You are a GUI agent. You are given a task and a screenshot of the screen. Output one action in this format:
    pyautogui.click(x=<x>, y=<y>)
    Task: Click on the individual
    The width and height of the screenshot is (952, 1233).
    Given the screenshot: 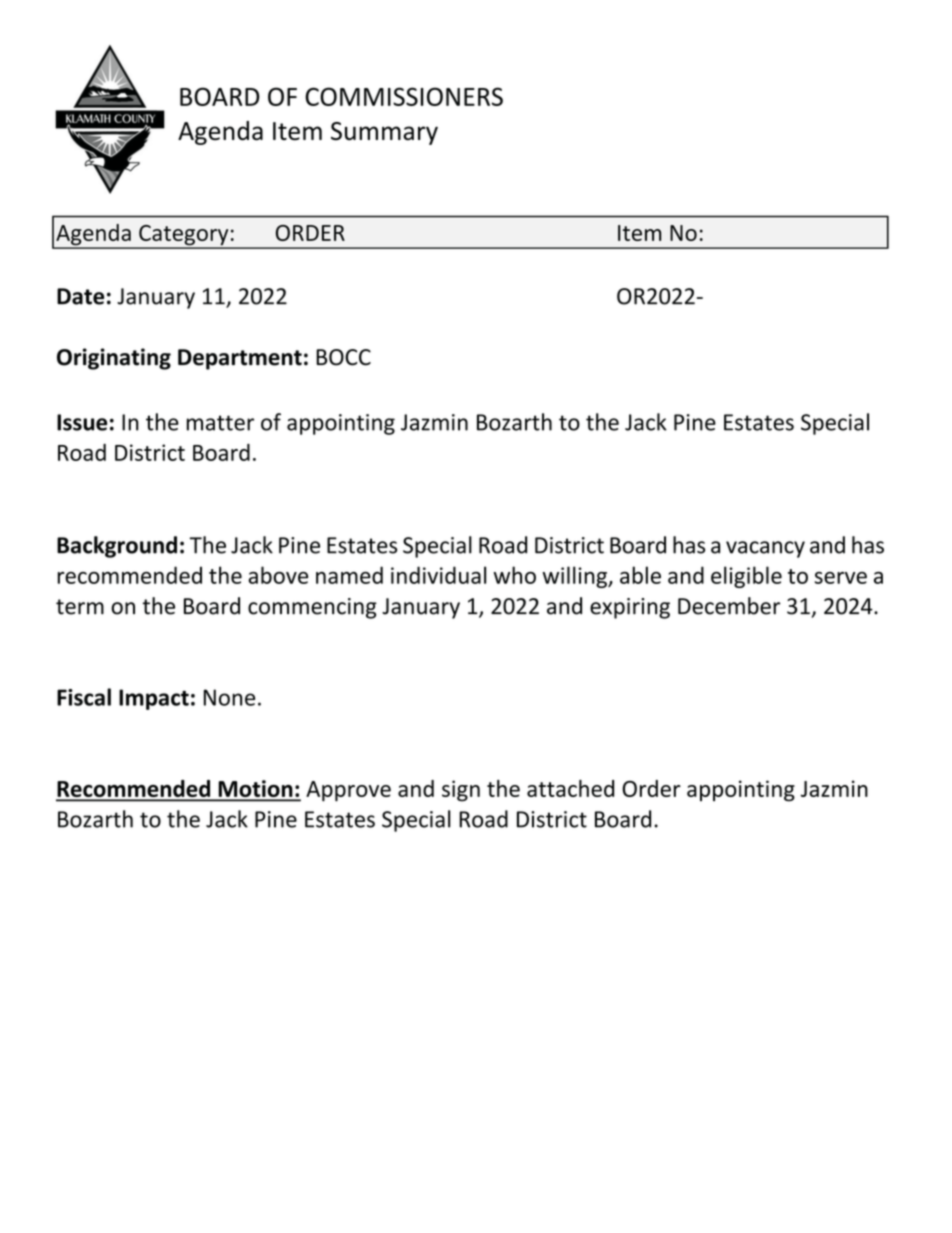 What is the action you would take?
    pyautogui.click(x=438, y=575)
